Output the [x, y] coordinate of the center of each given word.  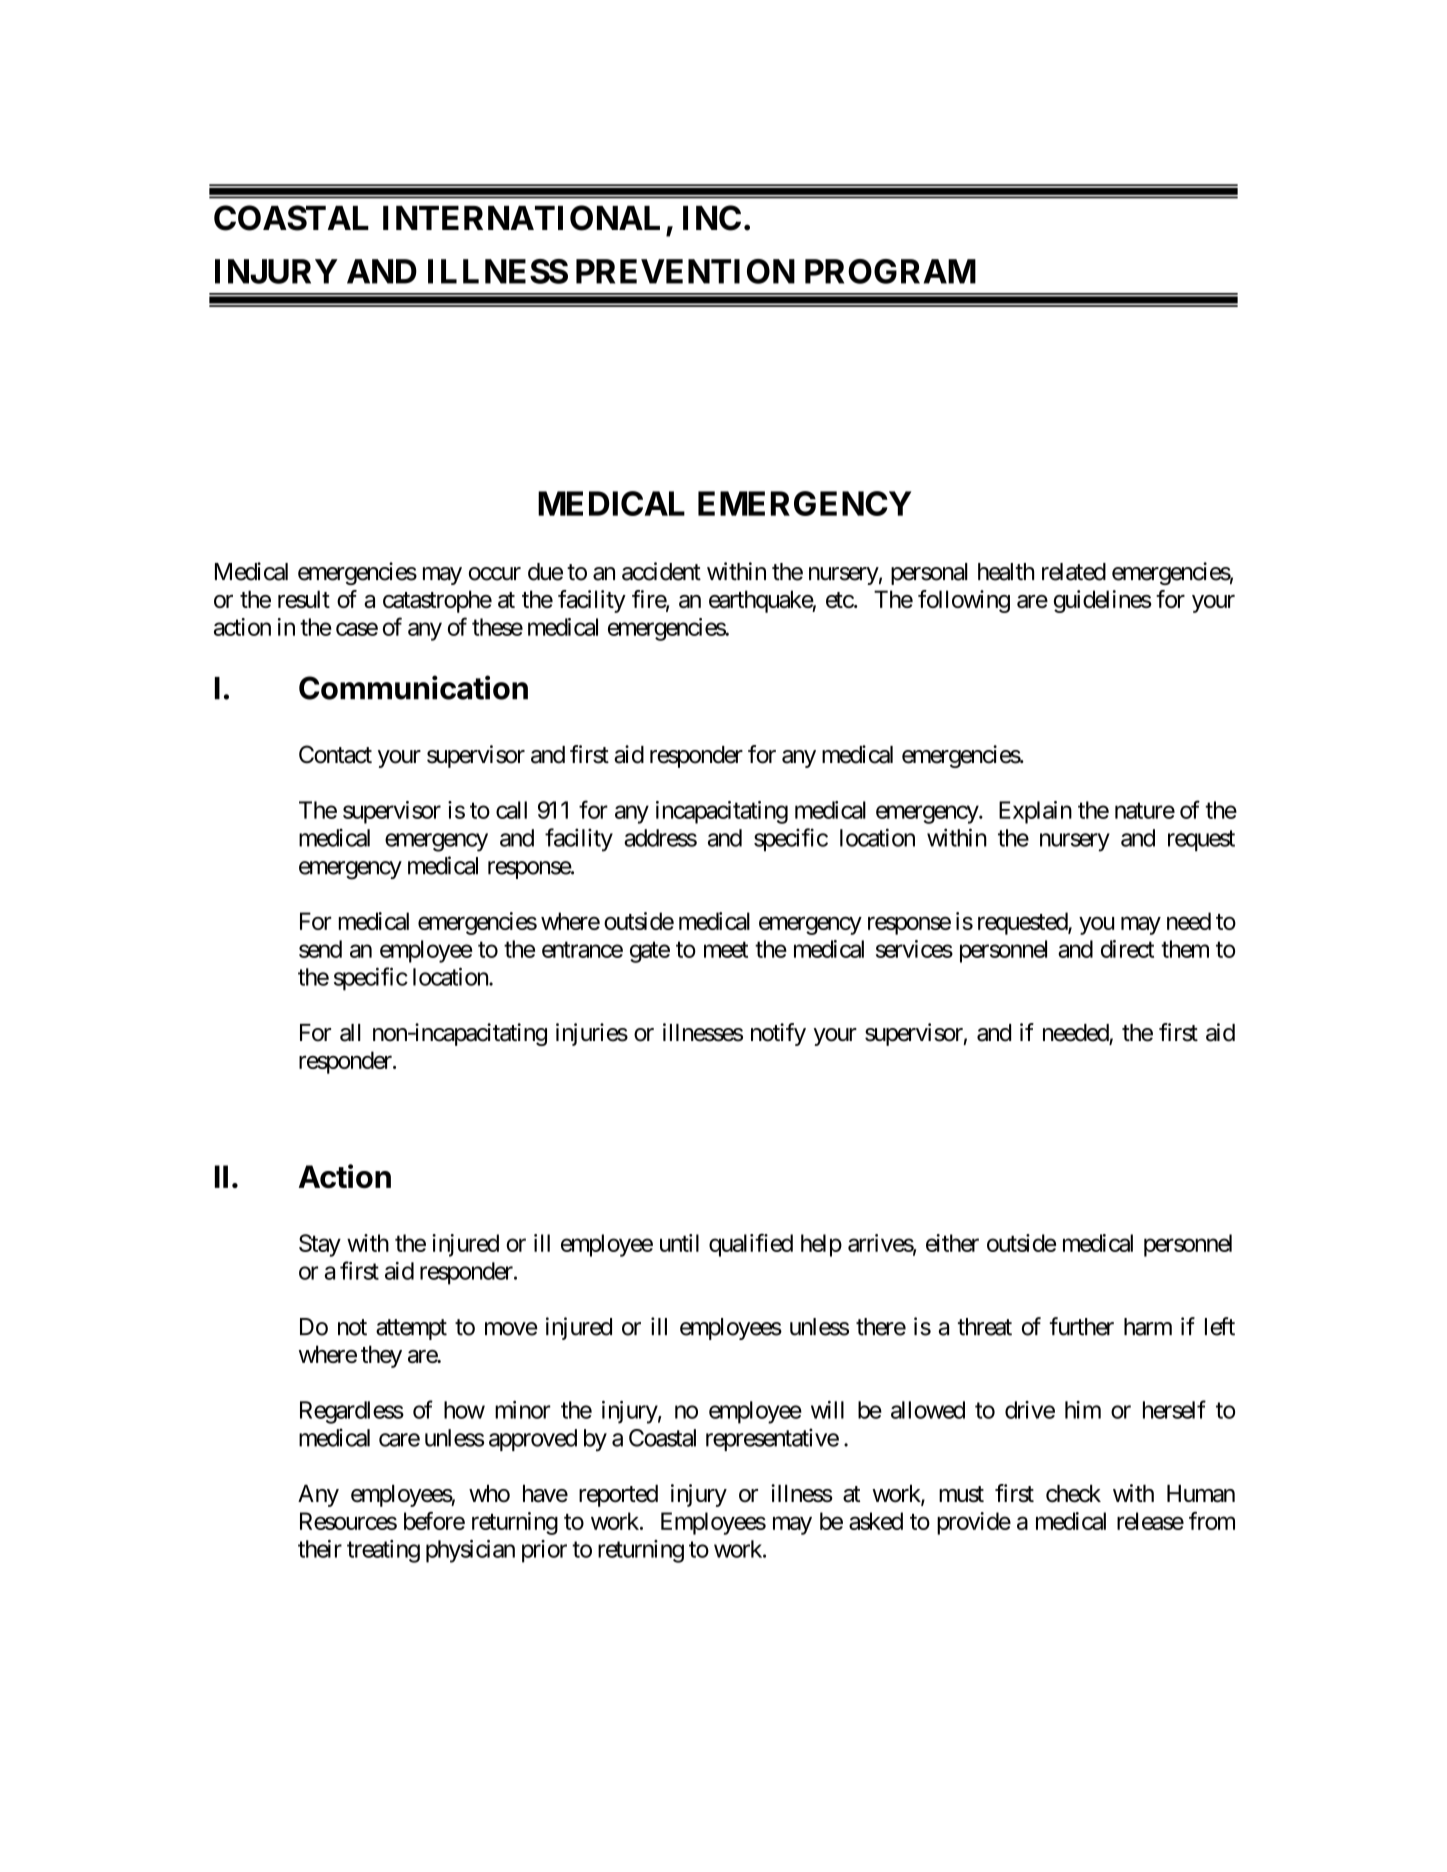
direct [1127, 949]
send [320, 949]
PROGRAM [890, 271]
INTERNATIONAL [521, 218]
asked [876, 1521]
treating [383, 1551]
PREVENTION [685, 271]
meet [726, 950]
